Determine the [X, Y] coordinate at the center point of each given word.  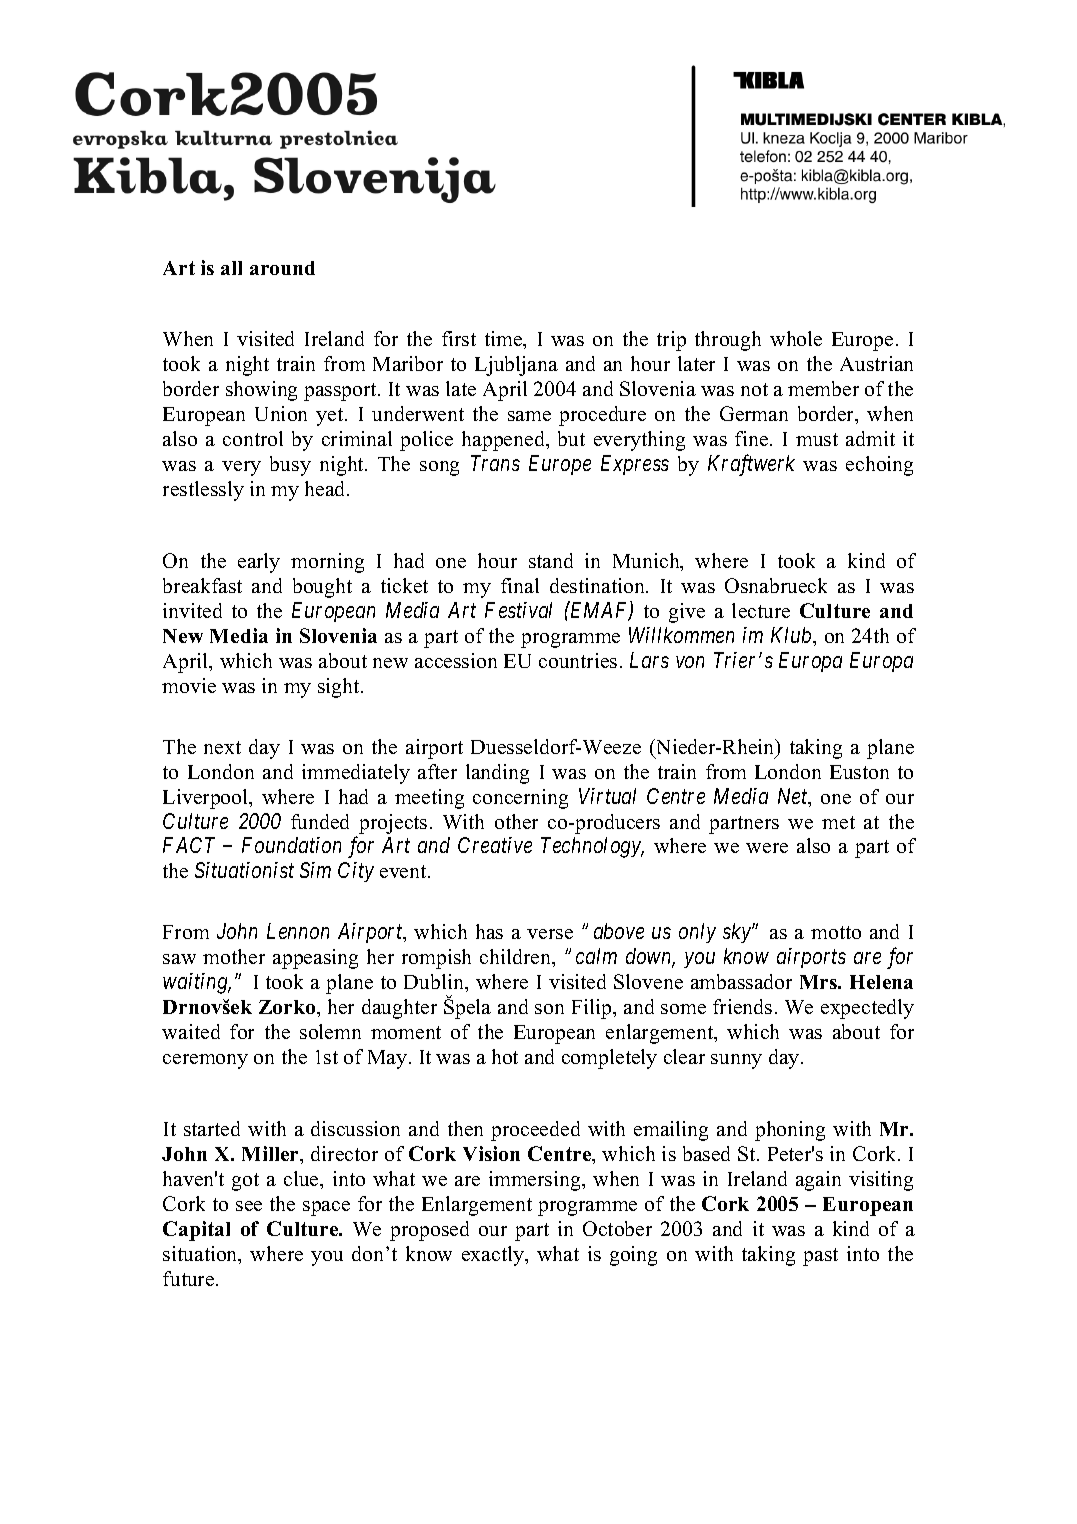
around [282, 268]
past [820, 1257]
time [505, 340]
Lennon [298, 931]
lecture [761, 610]
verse [550, 934]
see [249, 1206]
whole [796, 338]
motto [836, 932]
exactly [494, 1256]
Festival [518, 610]
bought [322, 588]
